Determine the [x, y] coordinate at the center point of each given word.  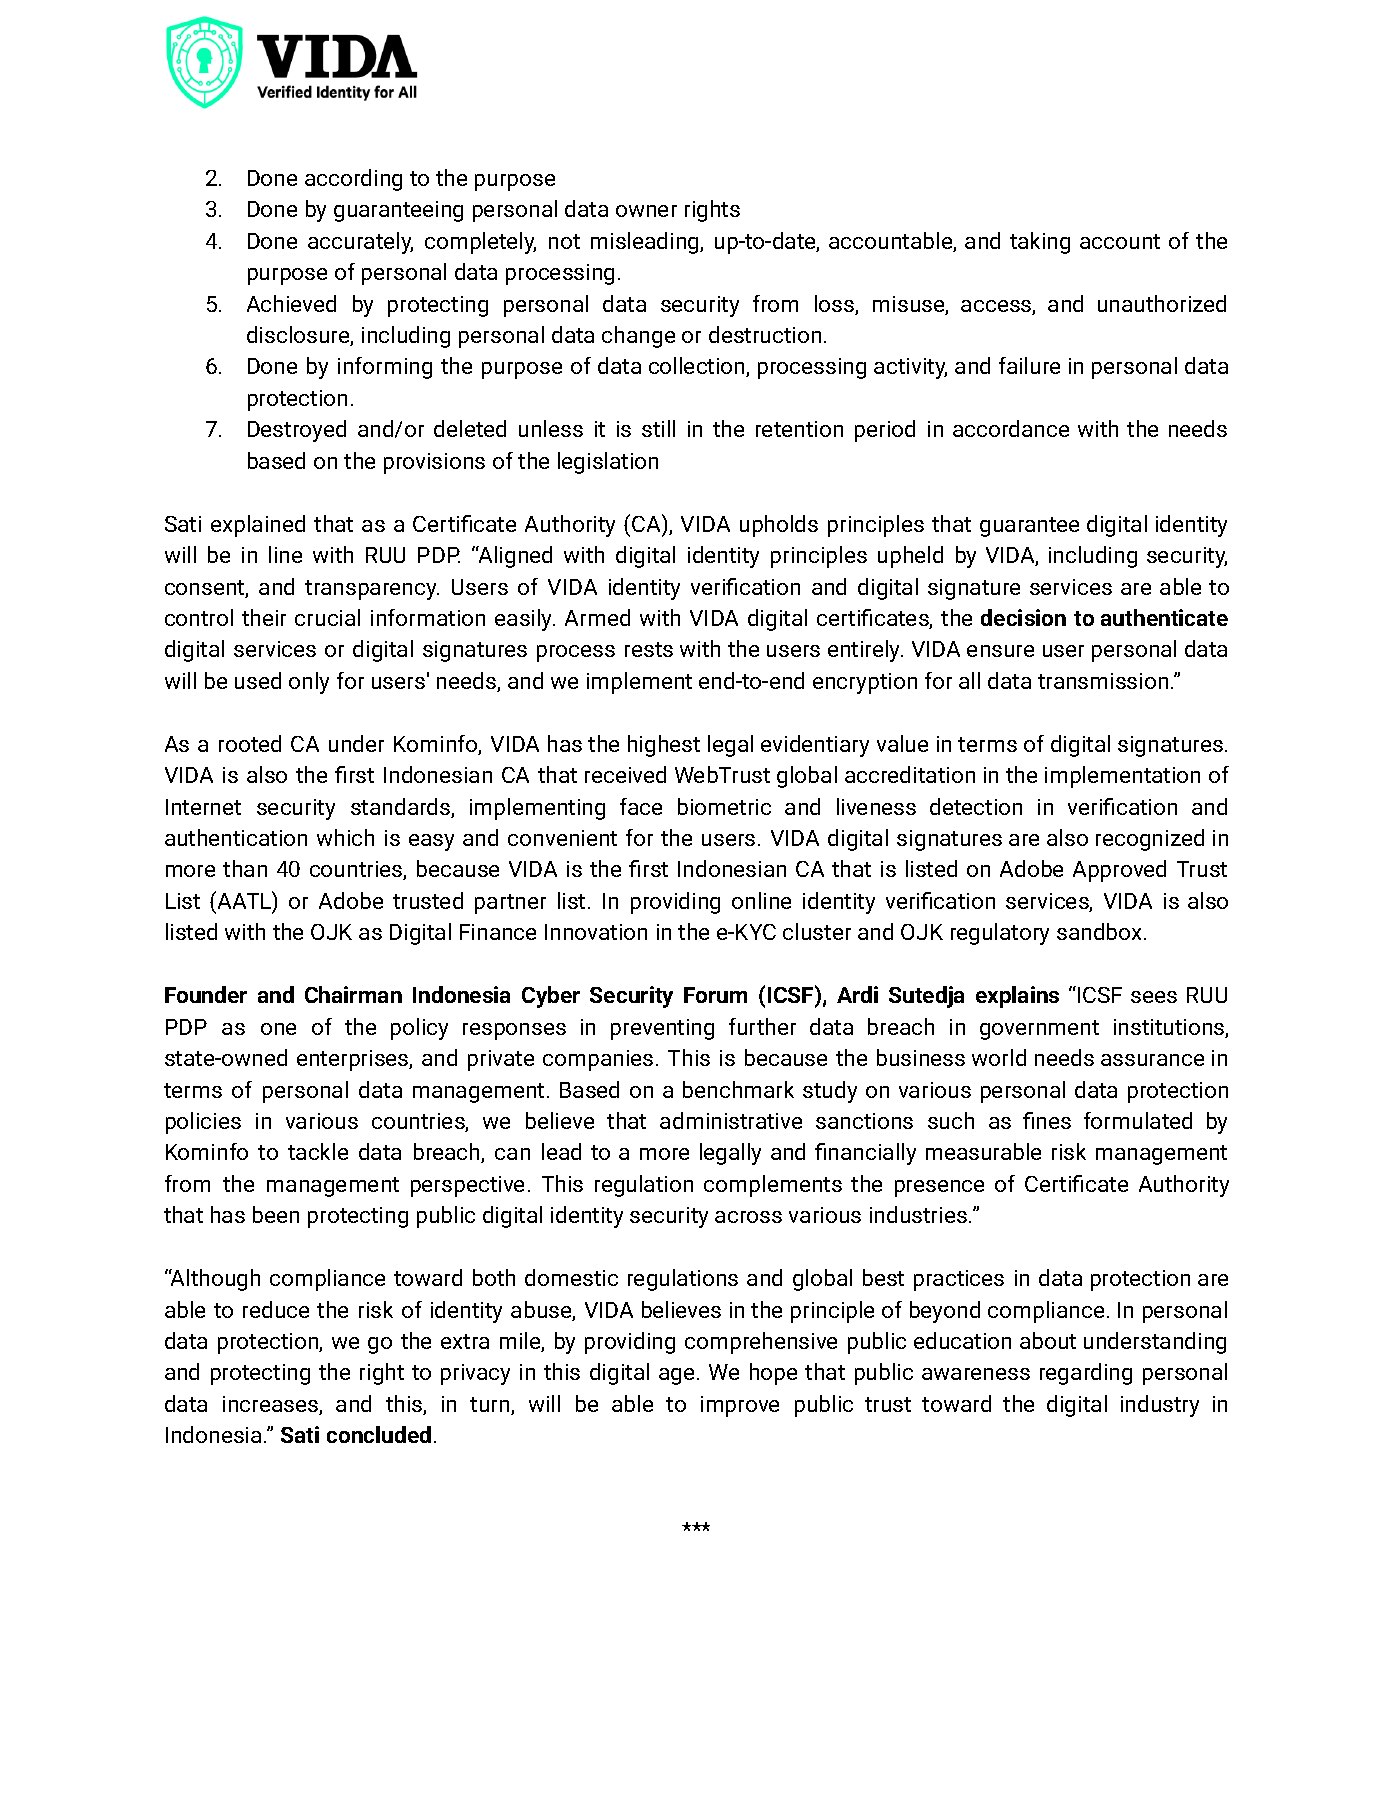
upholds [779, 526]
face [641, 806]
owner [646, 211]
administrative [731, 1120]
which [345, 837]
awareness [976, 1374]
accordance [1011, 428]
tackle [318, 1151]
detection [976, 806]
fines [1047, 1120]
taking [1040, 243]
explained [258, 526]
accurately [360, 243]
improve [740, 1406]
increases [271, 1405]
